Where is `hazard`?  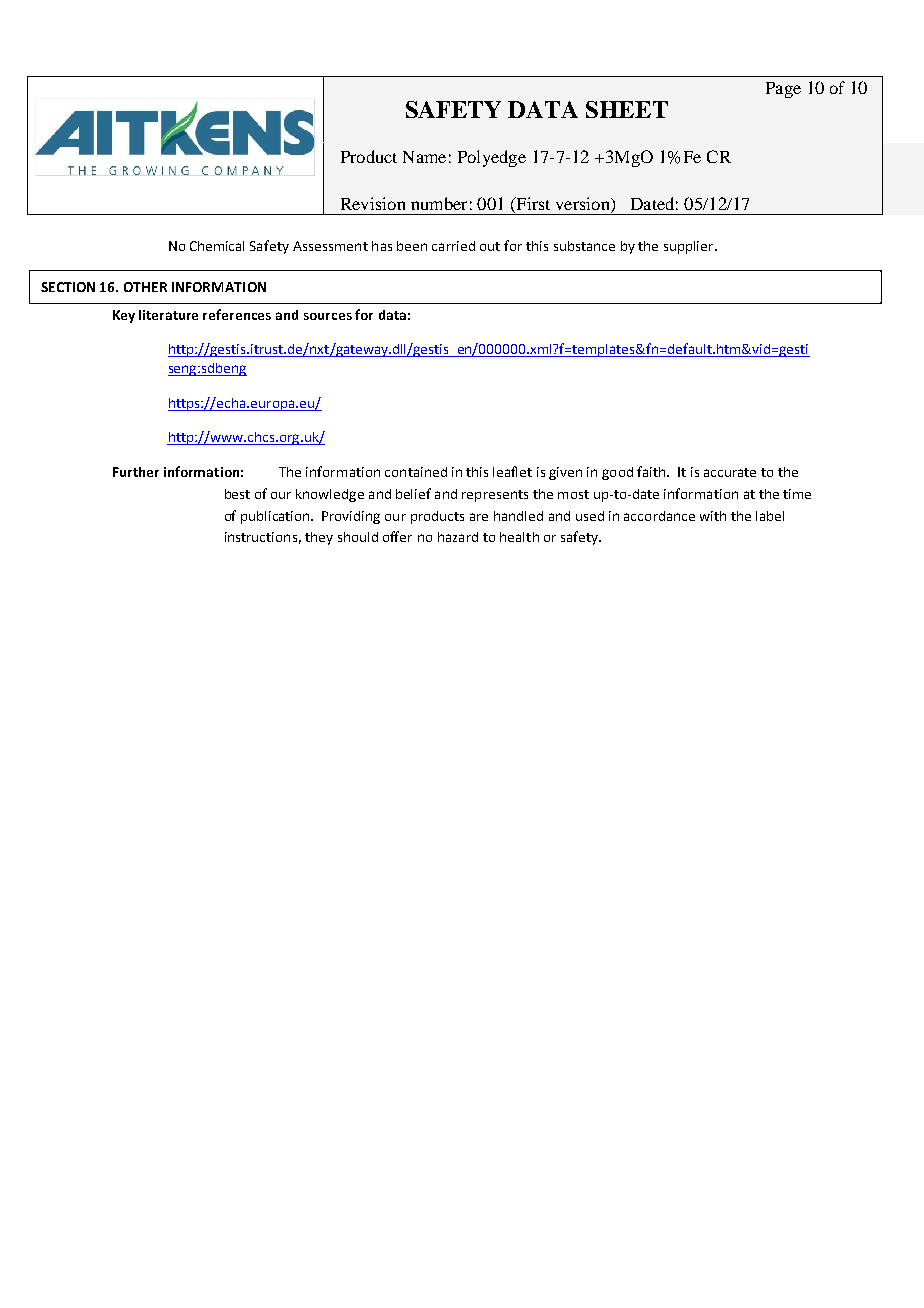 hazard is located at coordinates (458, 537).
